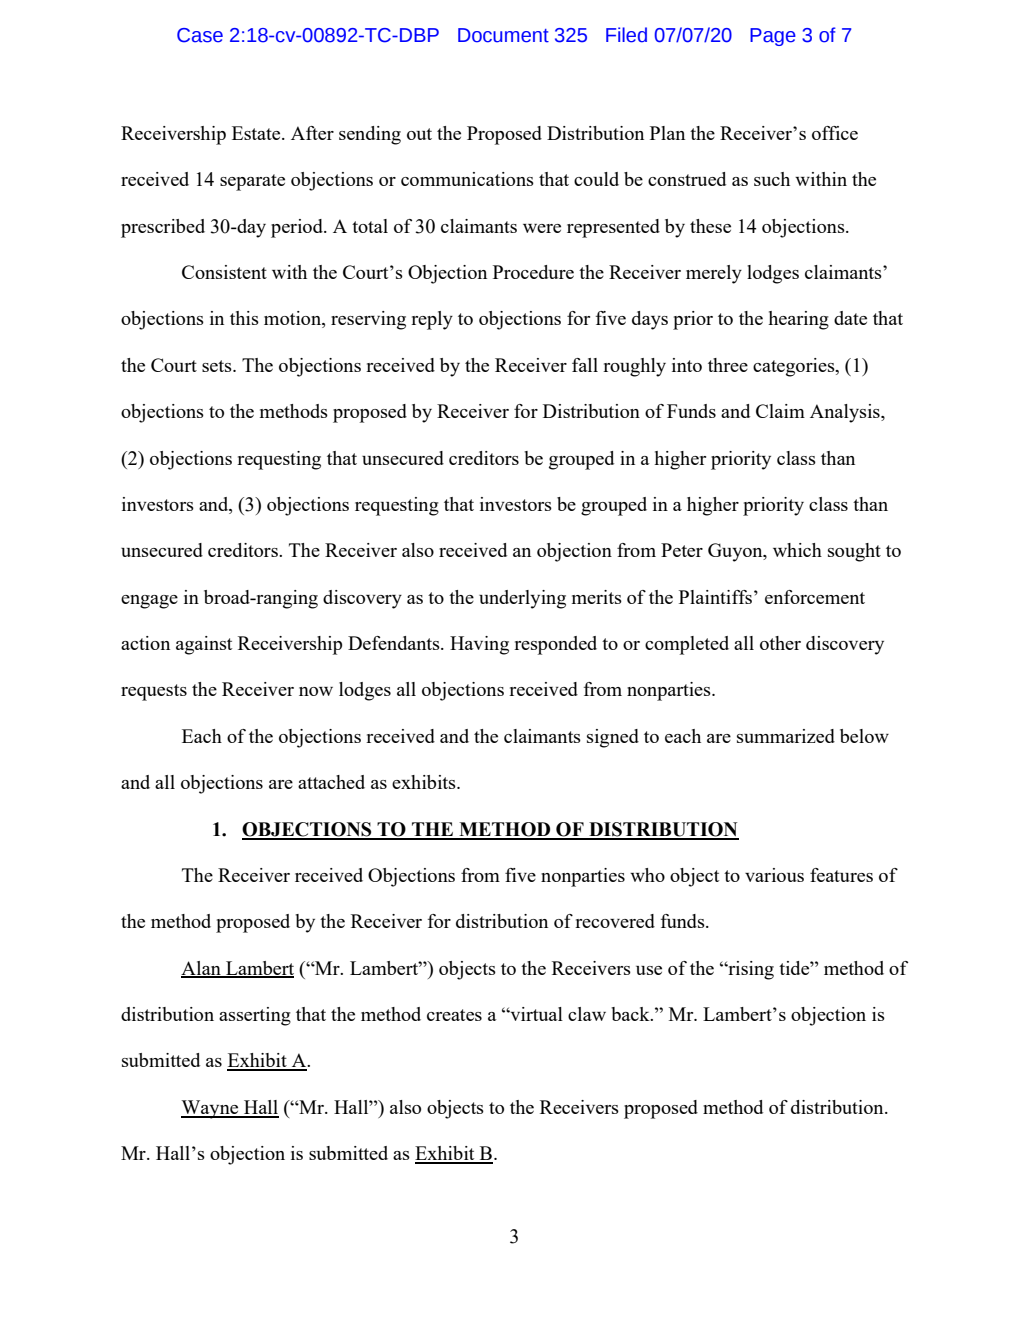 This screenshot has width=1029, height=1331. I want to click on Case, so click(200, 35).
